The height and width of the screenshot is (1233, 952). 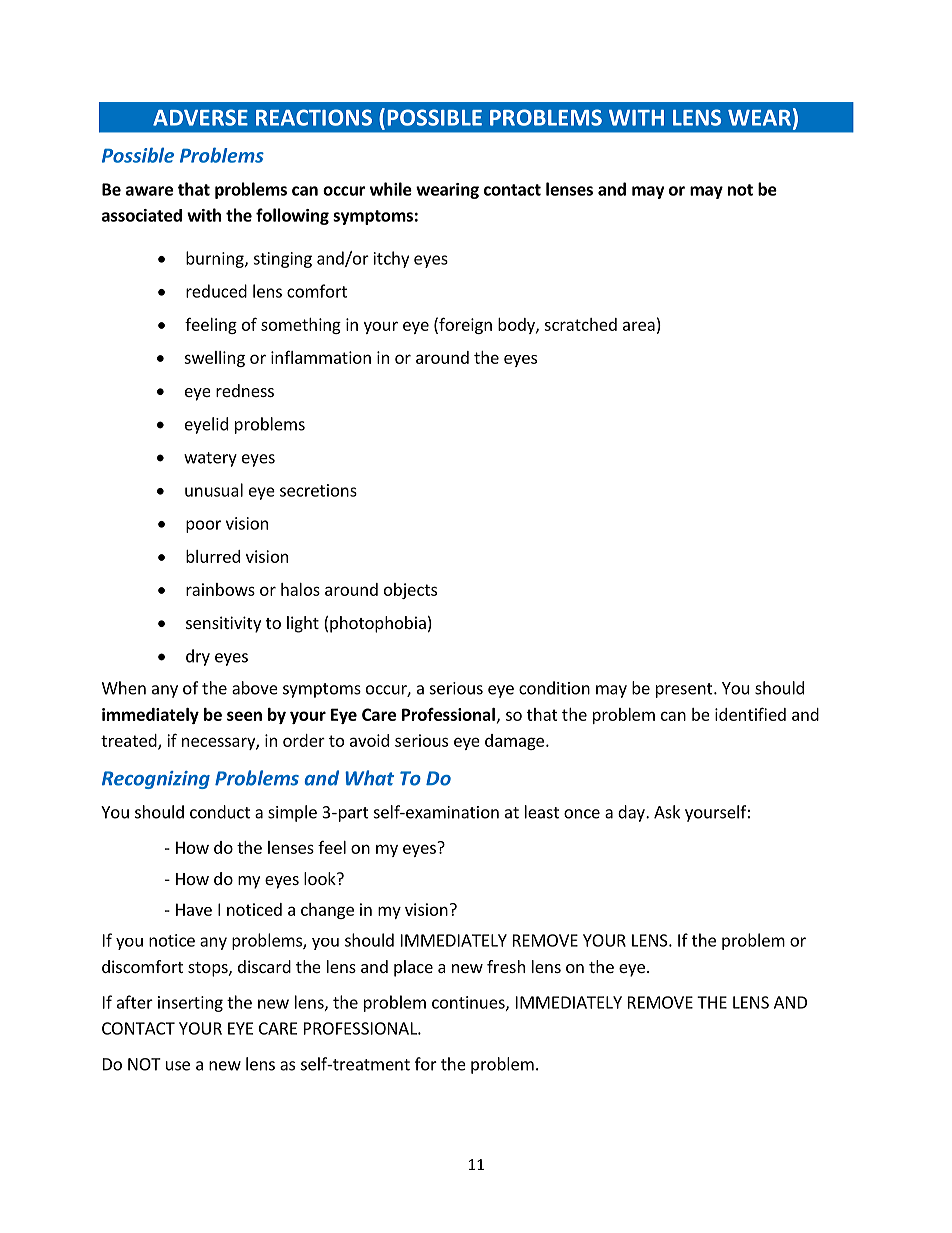 What do you see at coordinates (685, 690) in the screenshot?
I see `present` at bounding box center [685, 690].
